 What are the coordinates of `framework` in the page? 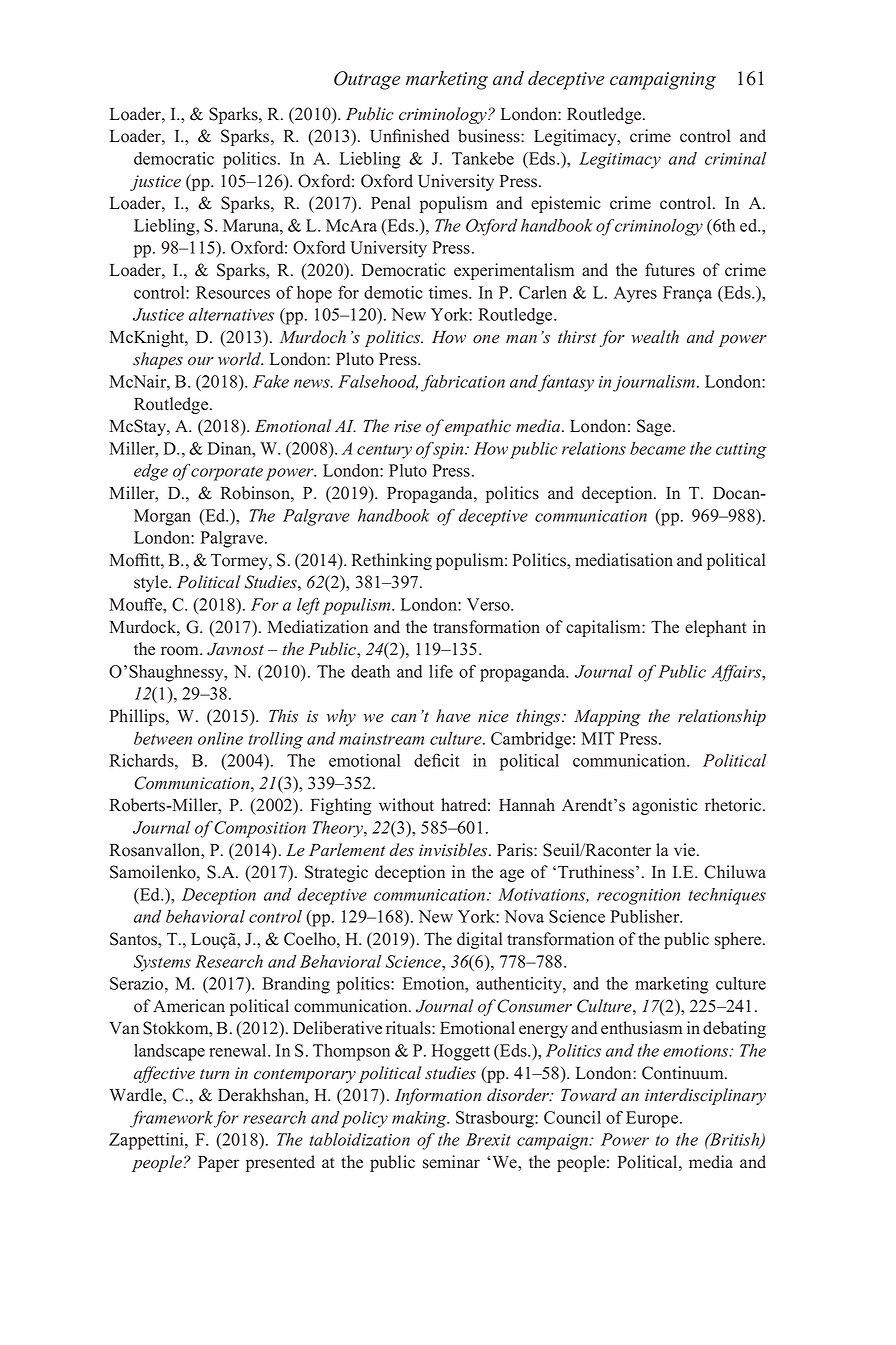 It's located at (171, 1119).
